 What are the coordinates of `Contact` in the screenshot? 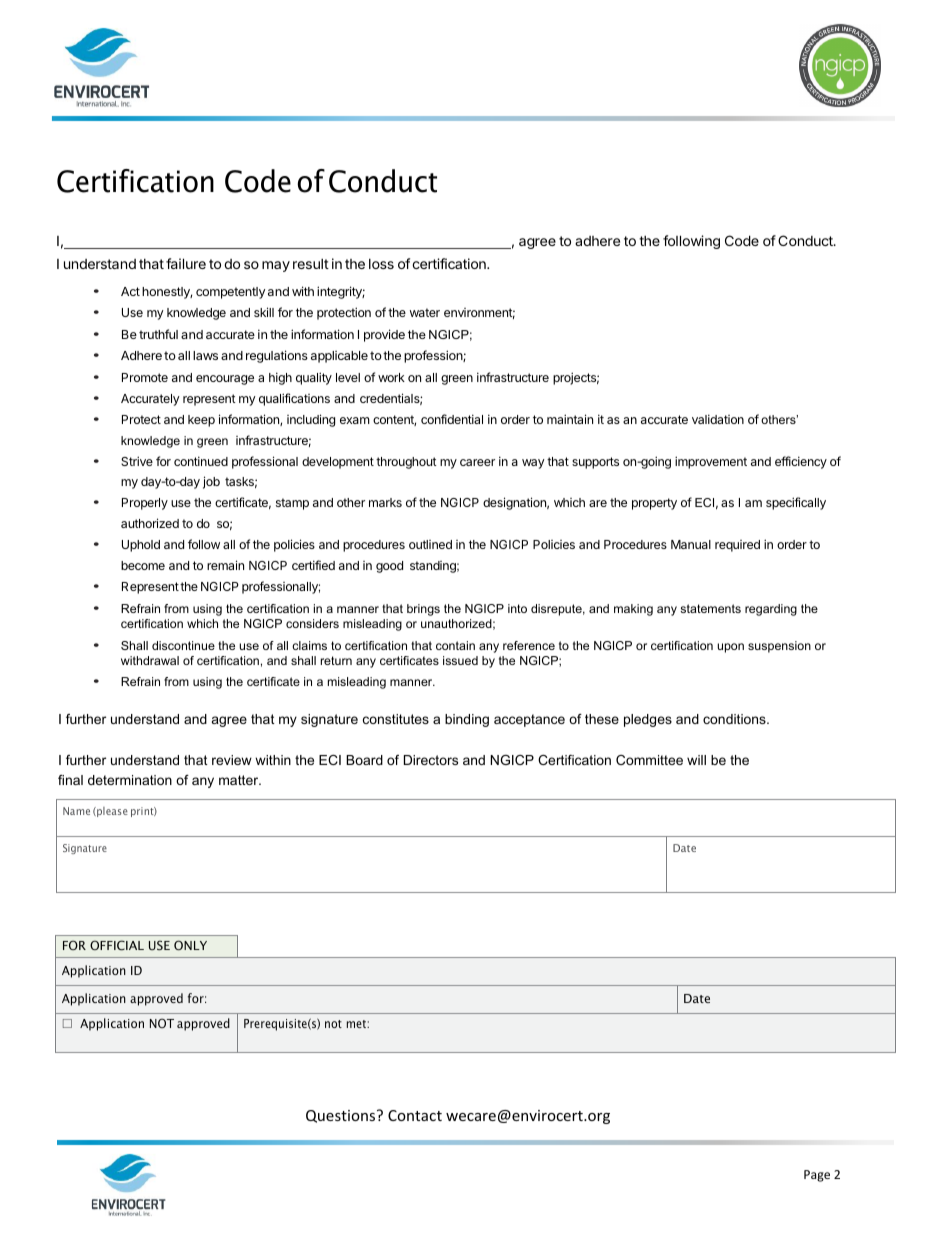 It's located at (415, 1115).
